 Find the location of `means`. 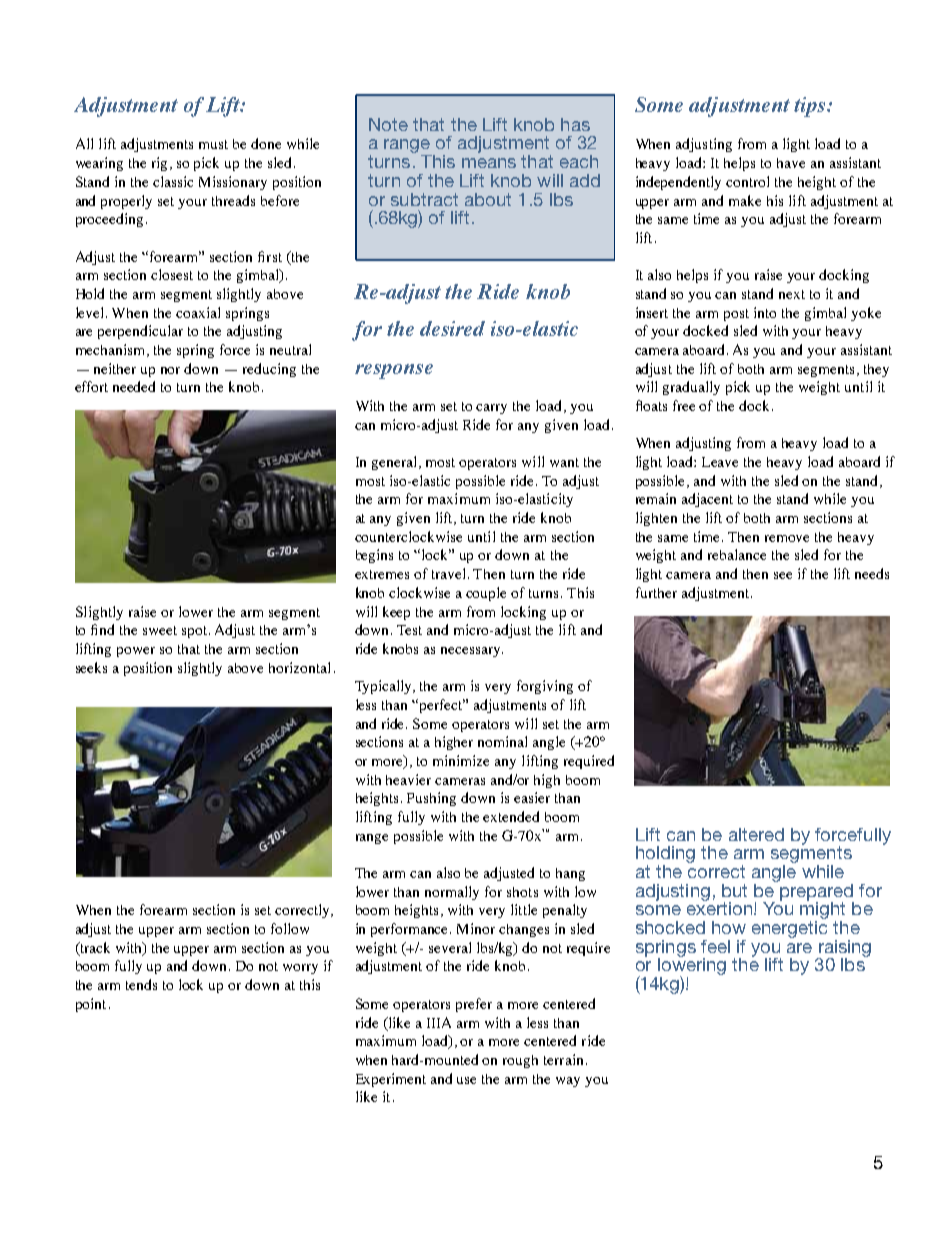

means is located at coordinates (489, 163).
